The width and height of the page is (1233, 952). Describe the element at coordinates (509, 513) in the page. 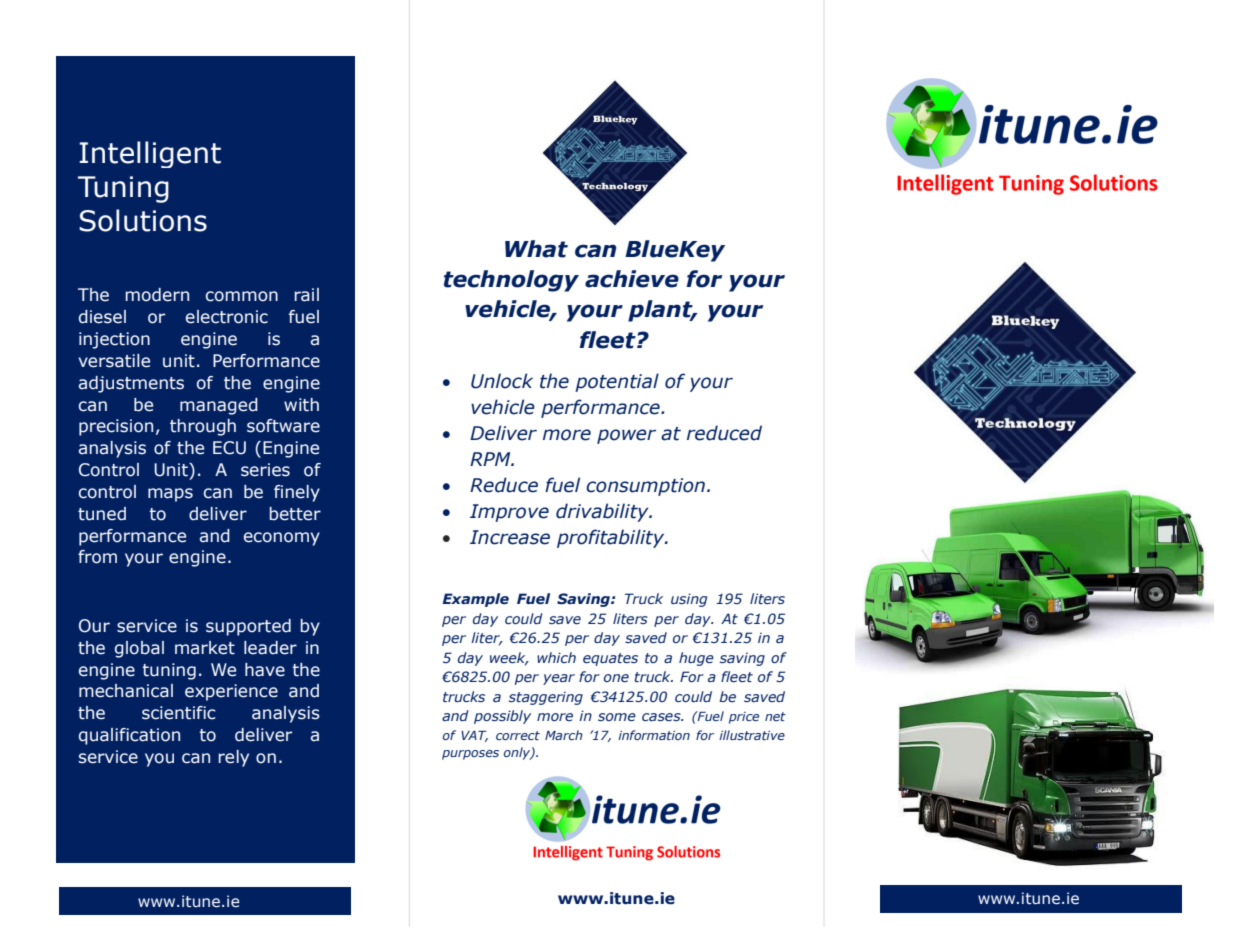

I see `Improve` at that location.
